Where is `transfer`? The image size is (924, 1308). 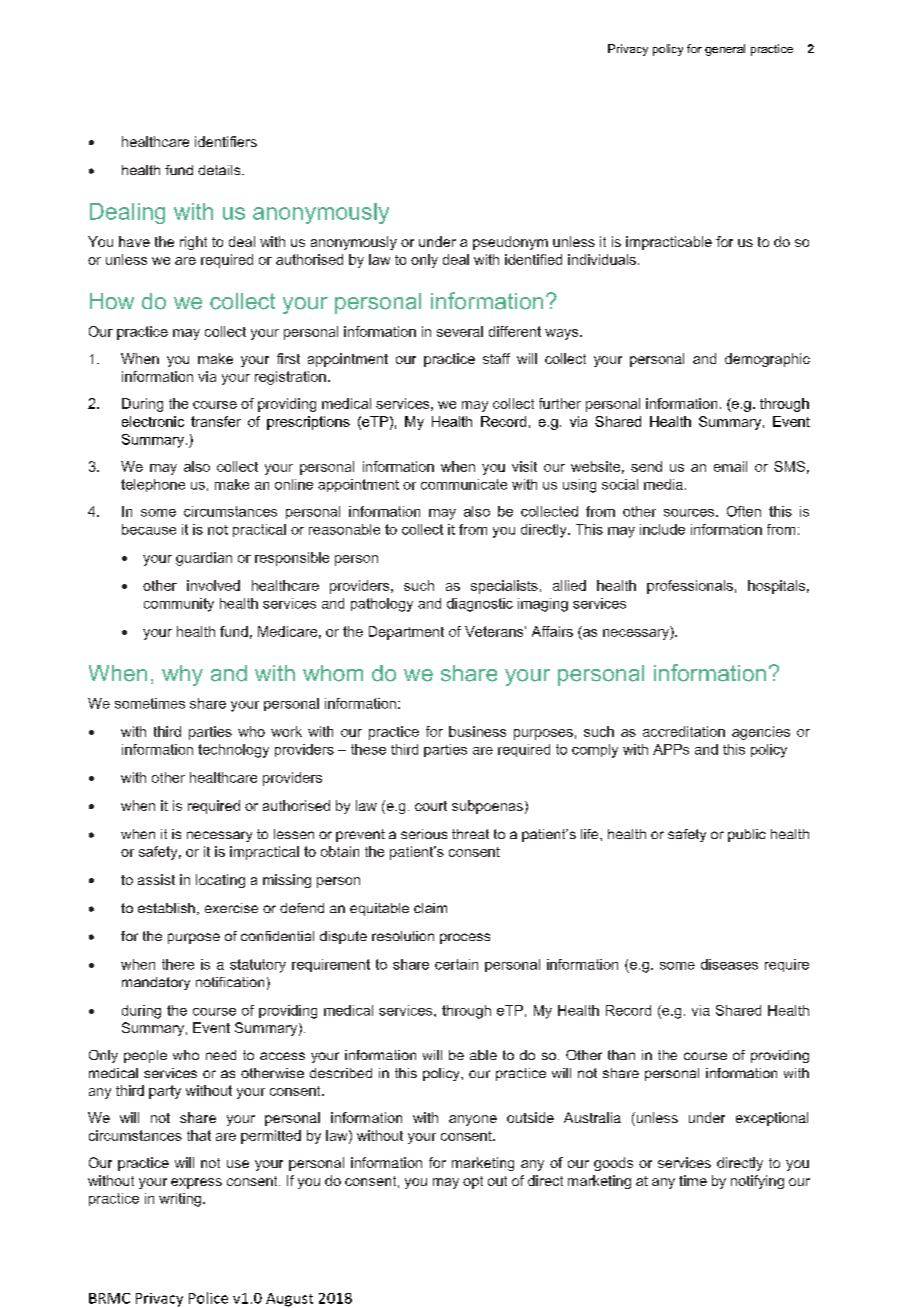 transfer is located at coordinates (216, 421).
